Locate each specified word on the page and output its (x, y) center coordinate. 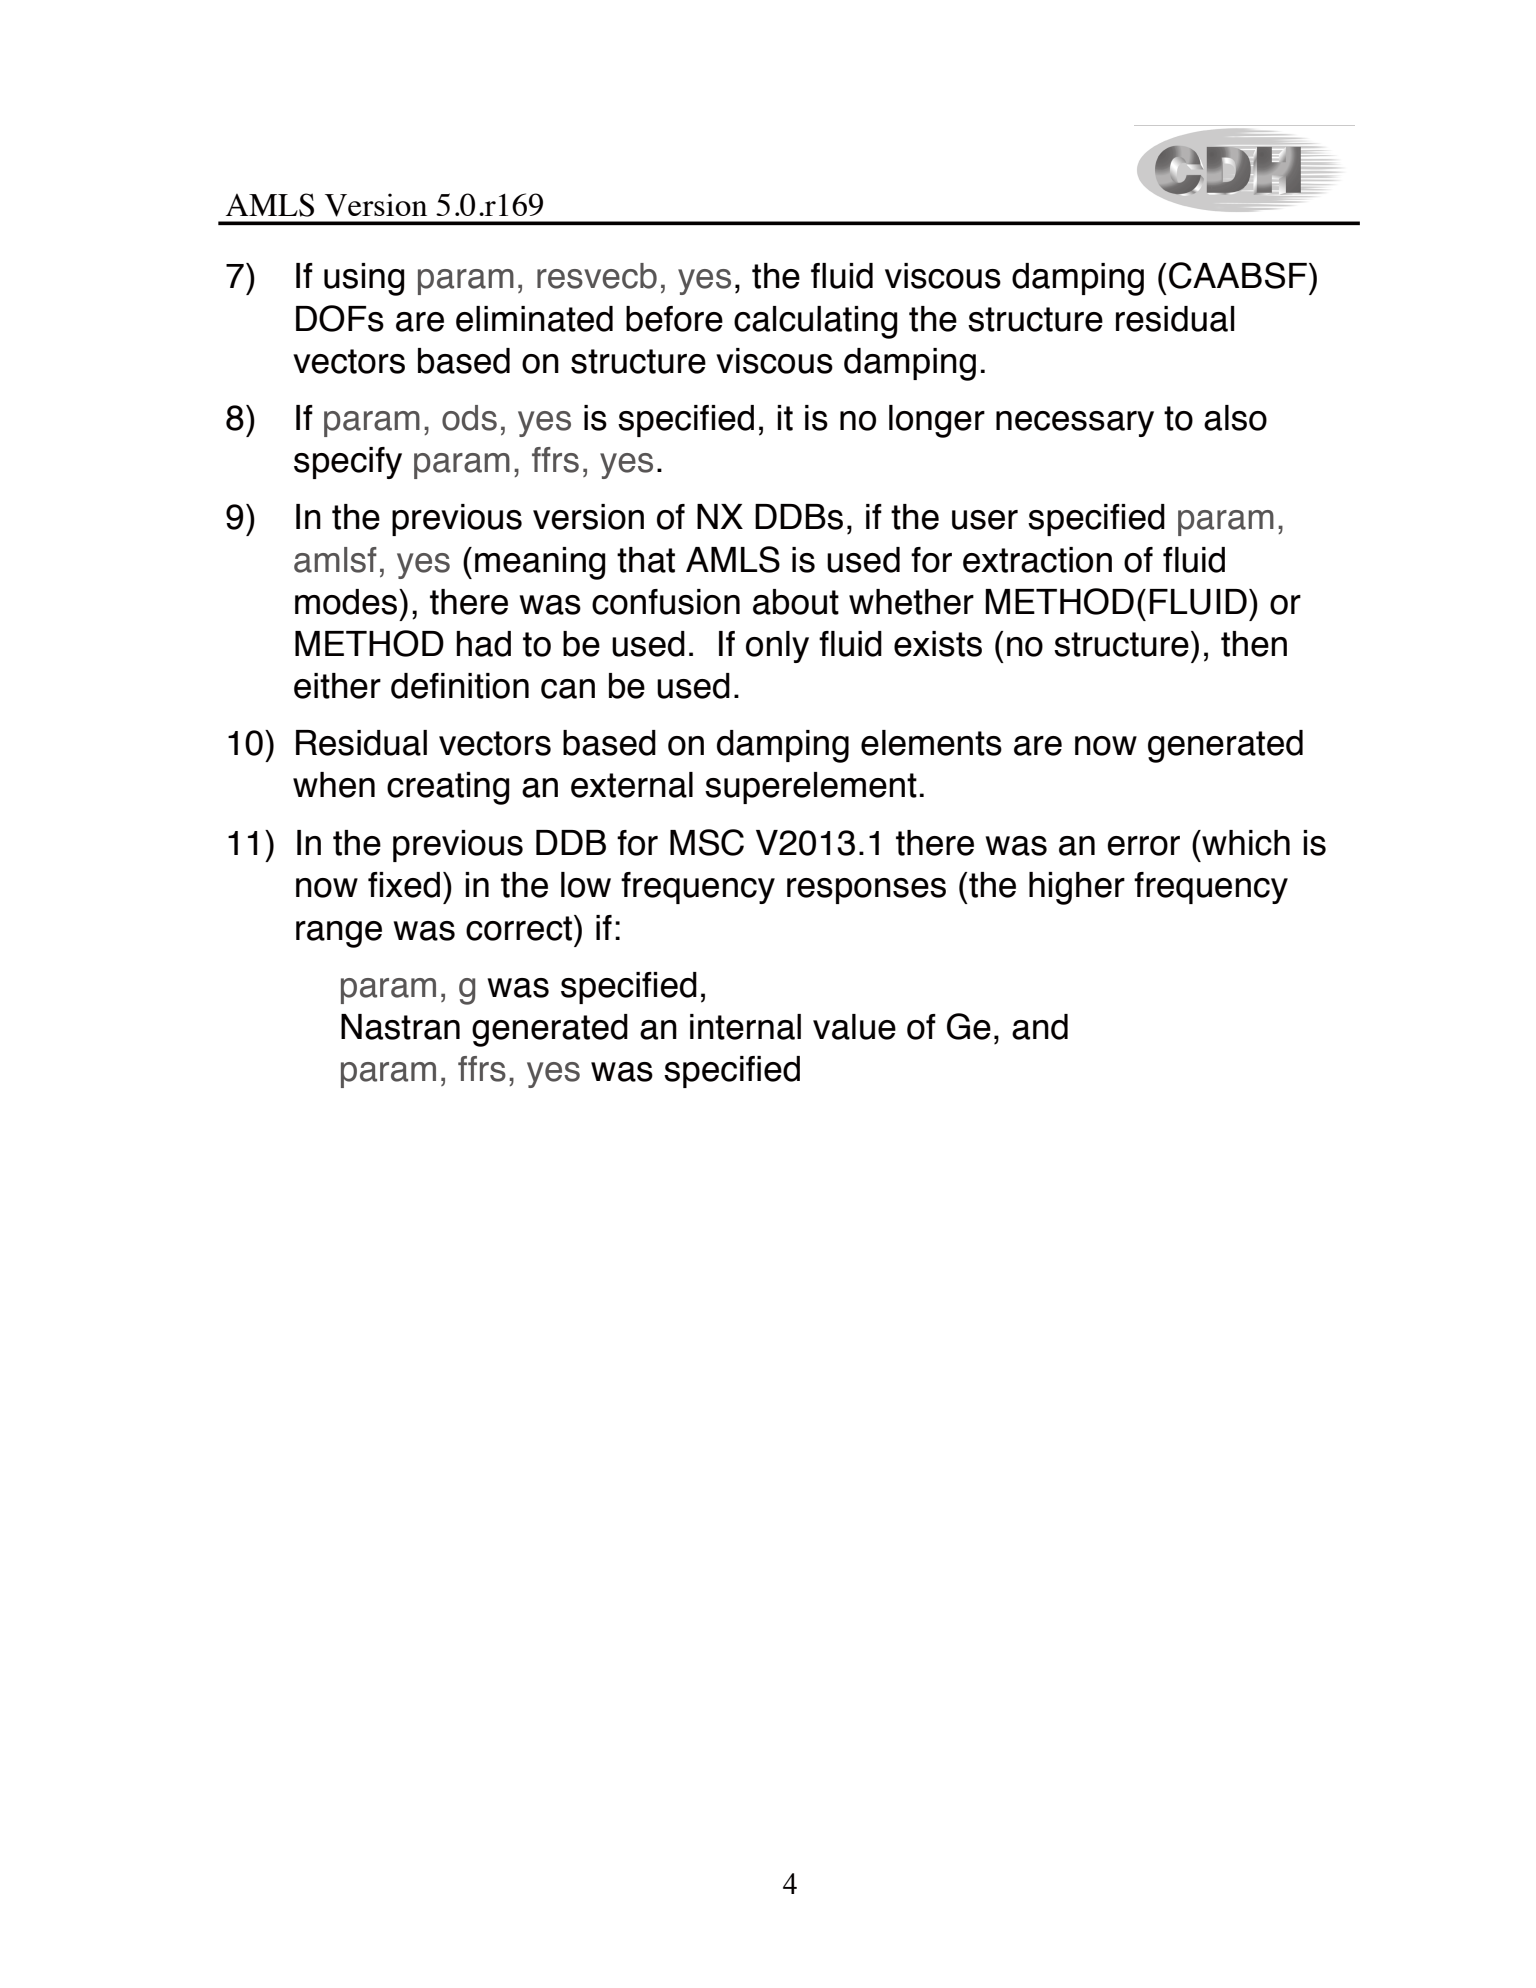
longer (937, 421)
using (364, 279)
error (1143, 846)
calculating (815, 322)
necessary (1075, 424)
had (483, 644)
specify (348, 463)
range (339, 934)
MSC (707, 842)
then (1254, 644)
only (777, 647)
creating (448, 788)
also (1235, 418)
